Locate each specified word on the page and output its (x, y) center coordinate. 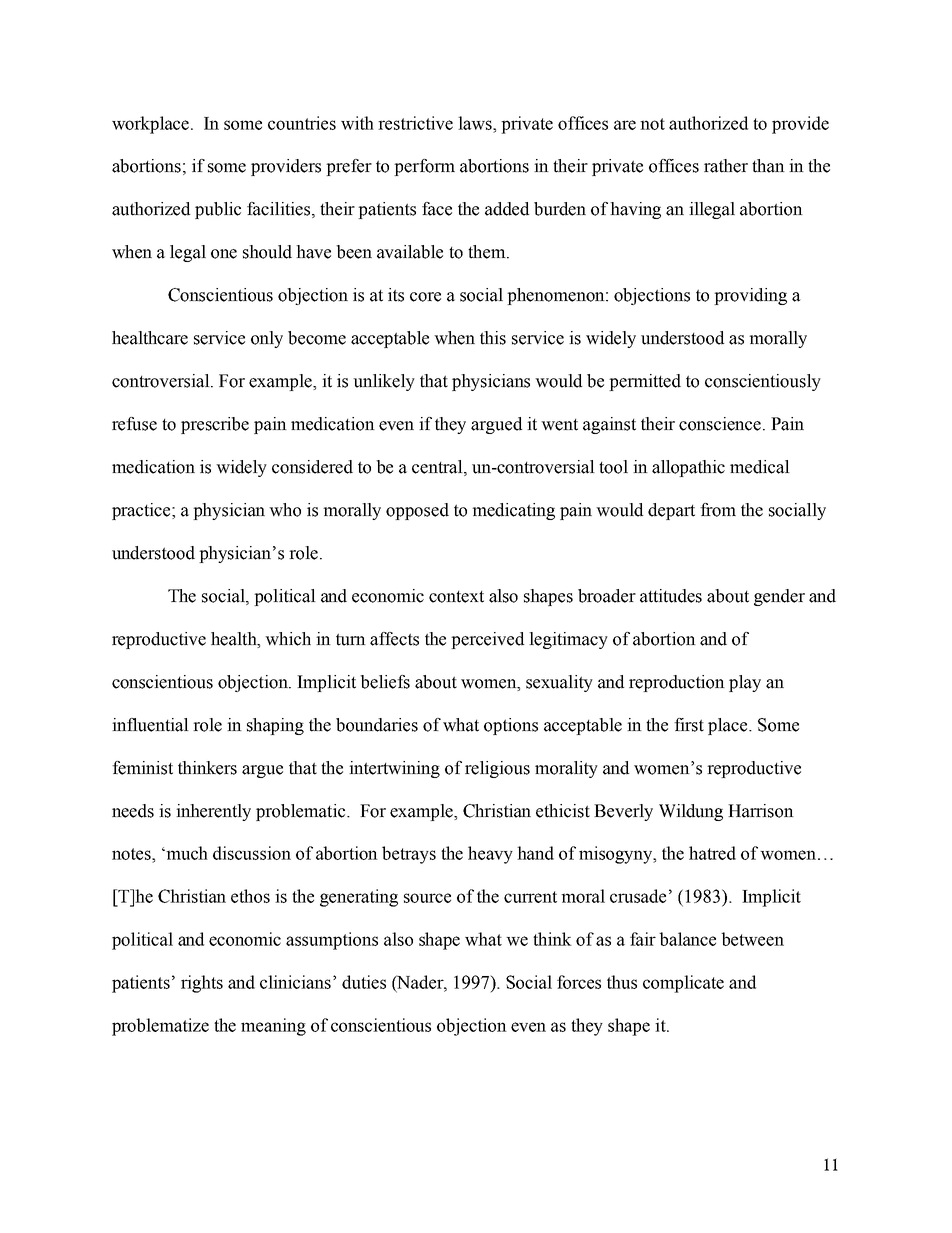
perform (424, 167)
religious (497, 769)
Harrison (761, 811)
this (493, 338)
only (267, 339)
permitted (645, 382)
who (285, 510)
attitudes (671, 596)
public (218, 210)
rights (202, 984)
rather (726, 166)
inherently (213, 812)
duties (364, 982)
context (456, 597)
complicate (683, 984)
